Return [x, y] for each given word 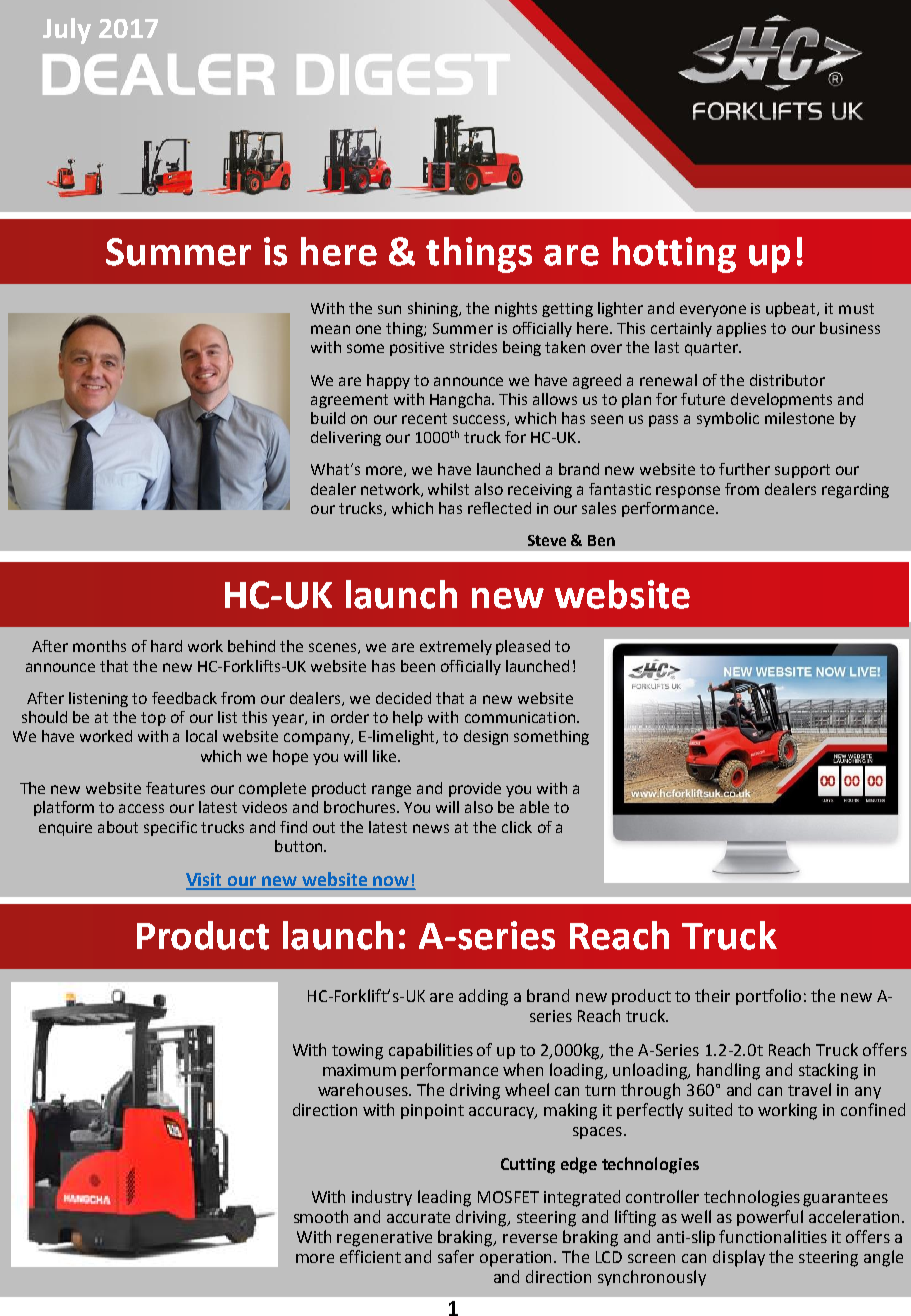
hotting [674, 255]
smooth [321, 1216]
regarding [855, 490]
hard [166, 646]
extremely [456, 647]
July [67, 31]
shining [434, 309]
